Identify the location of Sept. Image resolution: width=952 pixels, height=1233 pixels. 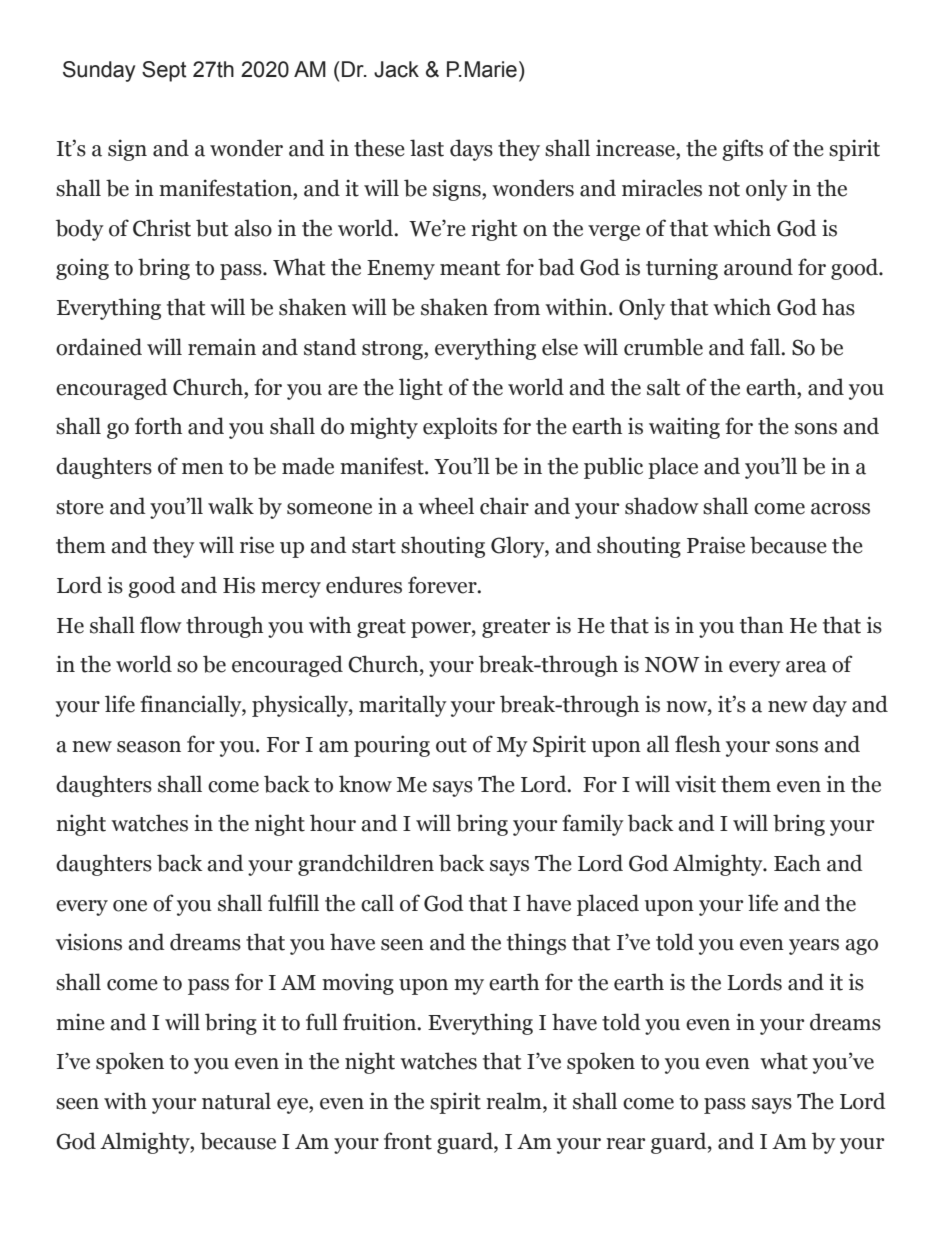
(164, 71).
